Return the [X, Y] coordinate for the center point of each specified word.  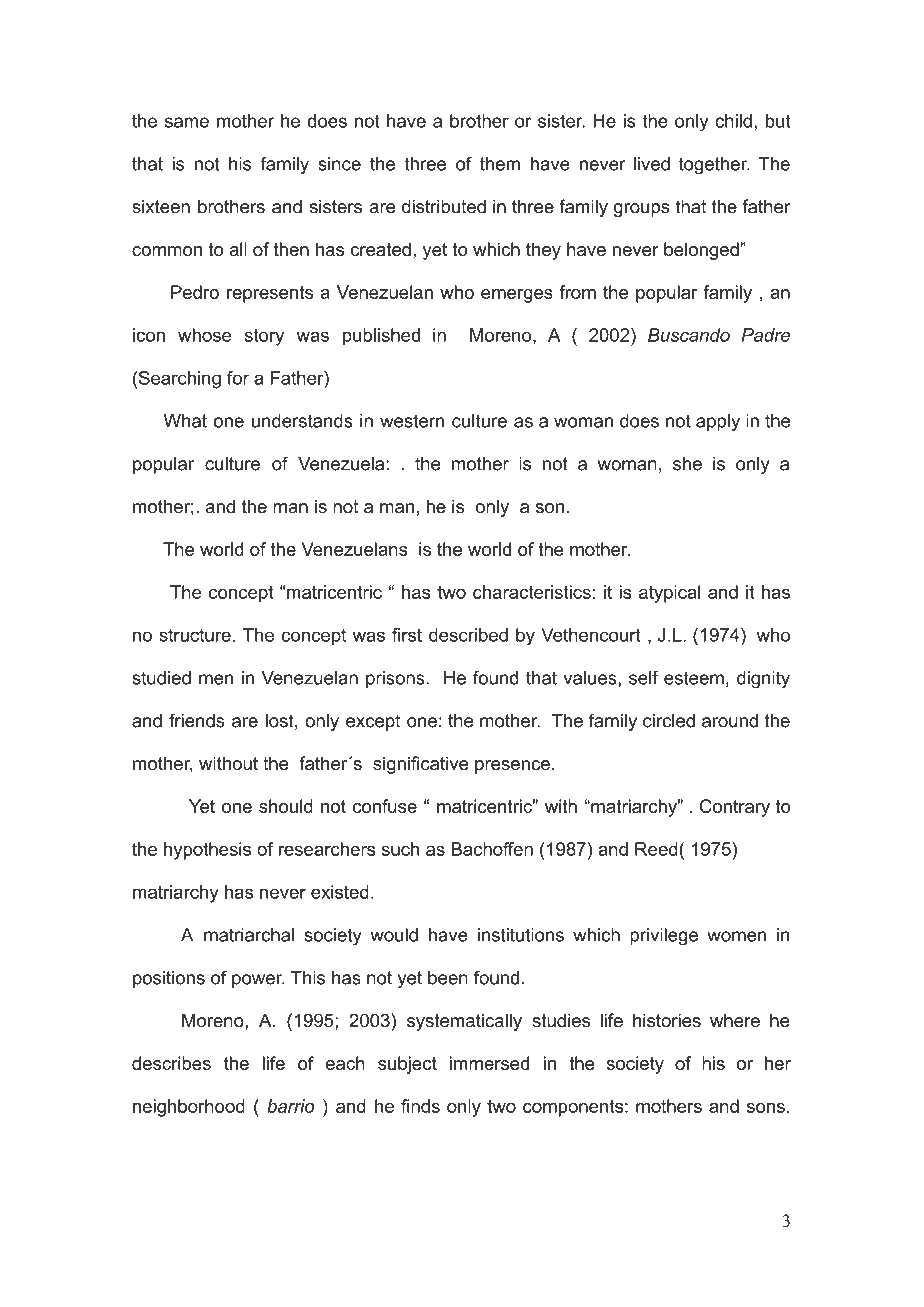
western [412, 421]
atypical [669, 594]
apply [718, 423]
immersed [489, 1063]
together [714, 166]
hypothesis [207, 851]
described [468, 635]
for [238, 378]
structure [195, 635]
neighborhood [189, 1108]
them [500, 164]
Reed [657, 849]
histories [667, 1020]
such [400, 849]
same [187, 122]
